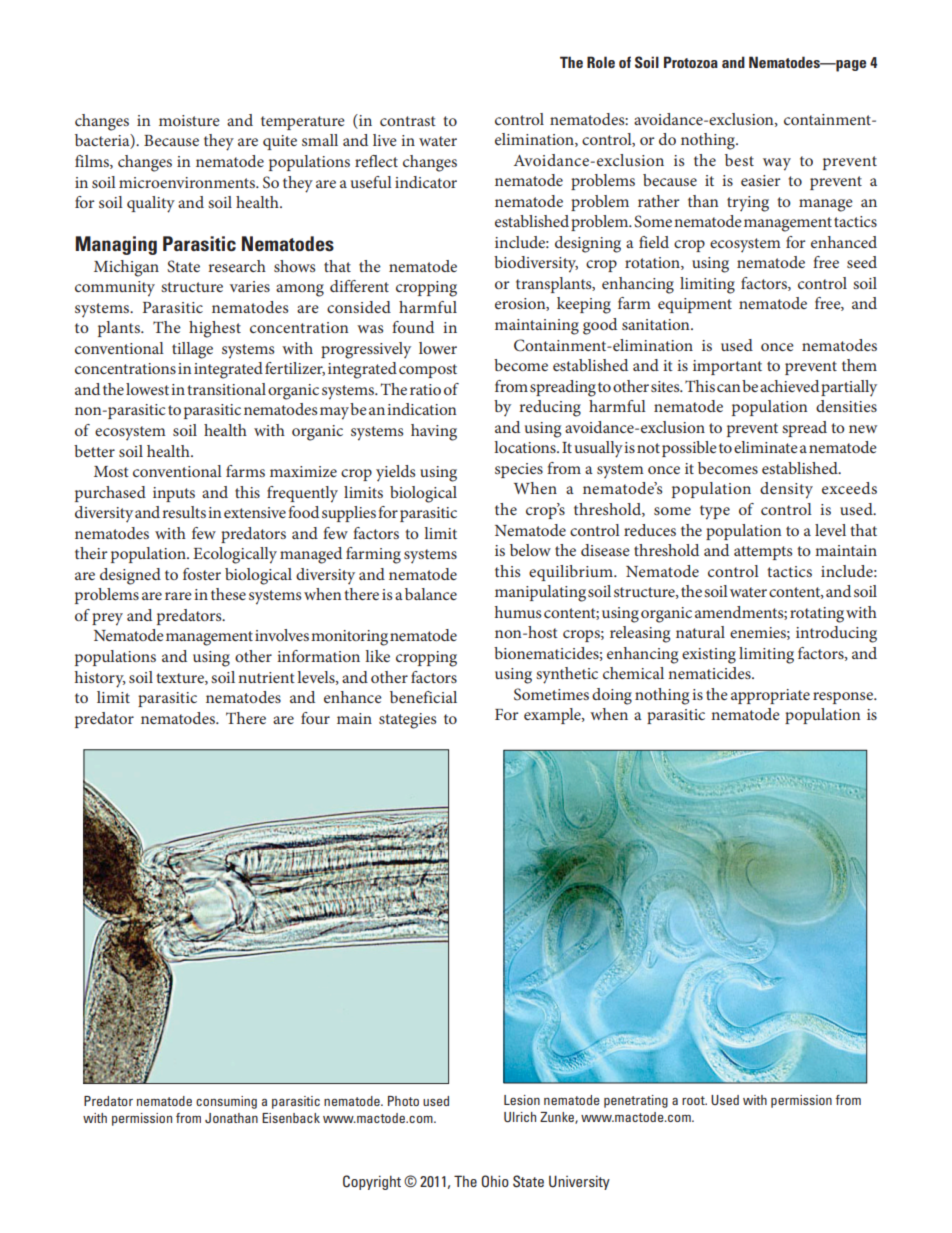  Describe the element at coordinates (226, 1102) in the screenshot. I see `consuming` at that location.
